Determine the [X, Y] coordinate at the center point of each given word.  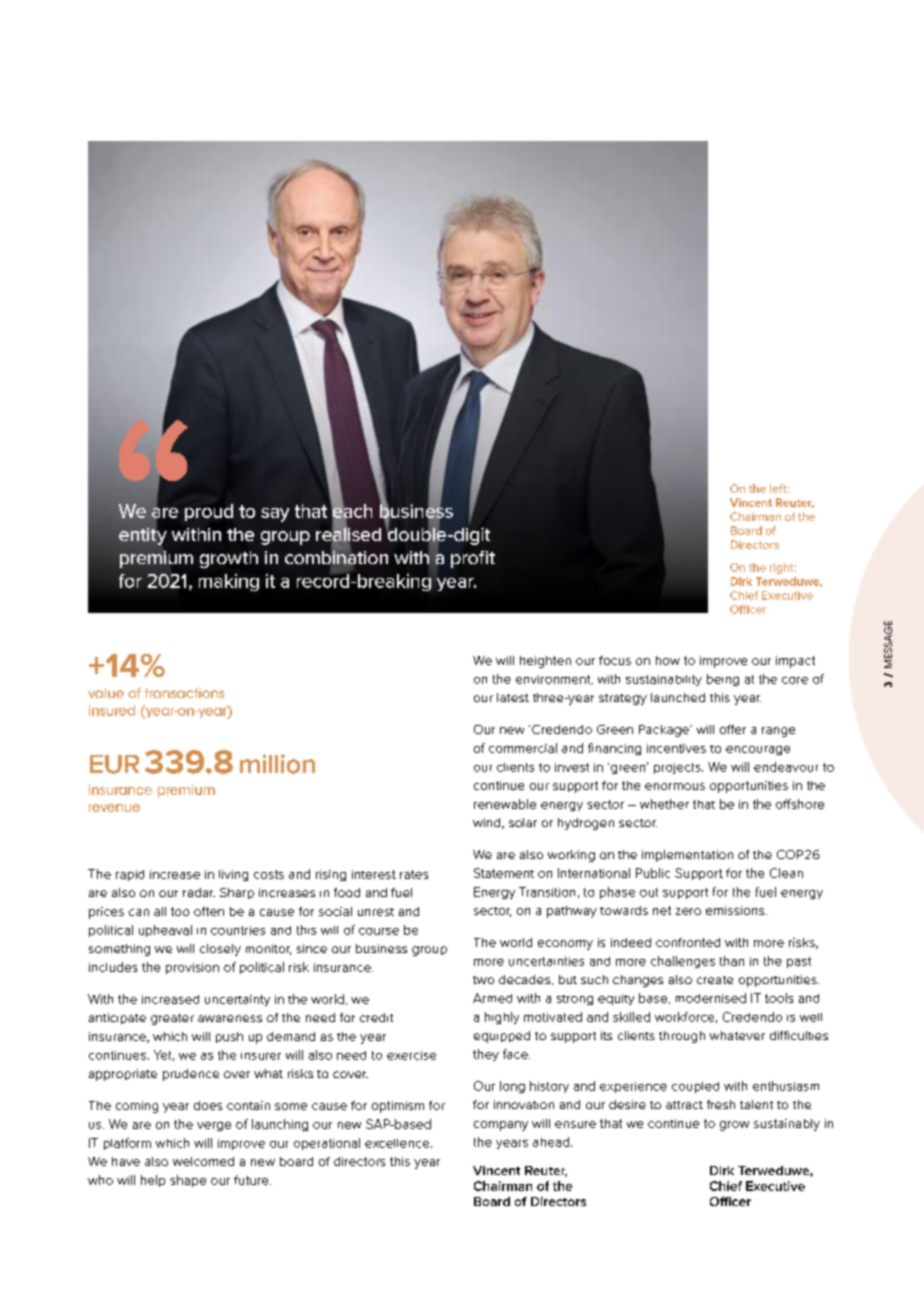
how [668, 660]
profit [473, 559]
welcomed [203, 1161]
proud [209, 512]
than [732, 961]
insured [112, 710]
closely [220, 950]
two [483, 980]
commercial [523, 748]
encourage [758, 750]
